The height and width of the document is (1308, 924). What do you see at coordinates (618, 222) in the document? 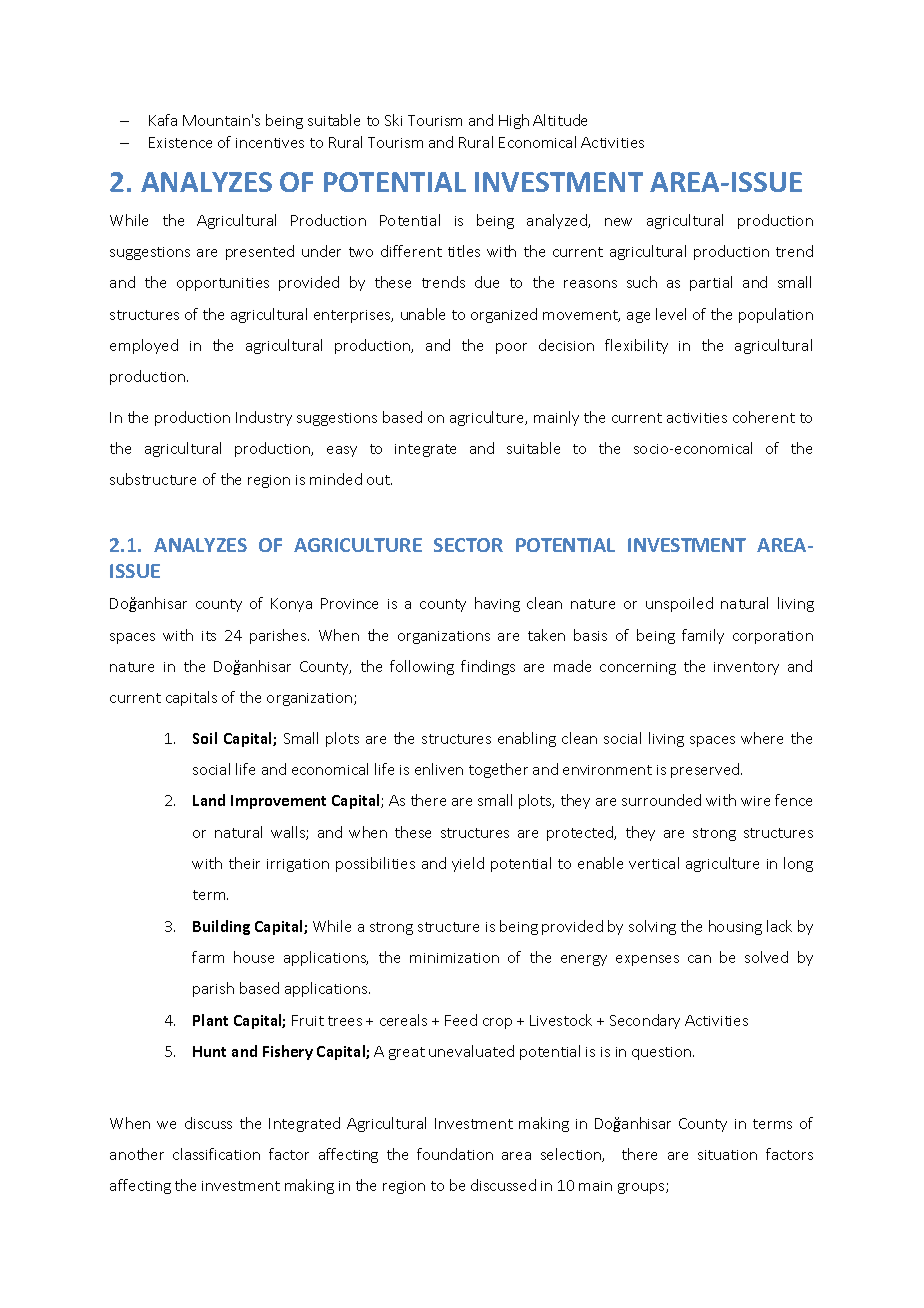
I see `new` at bounding box center [618, 222].
